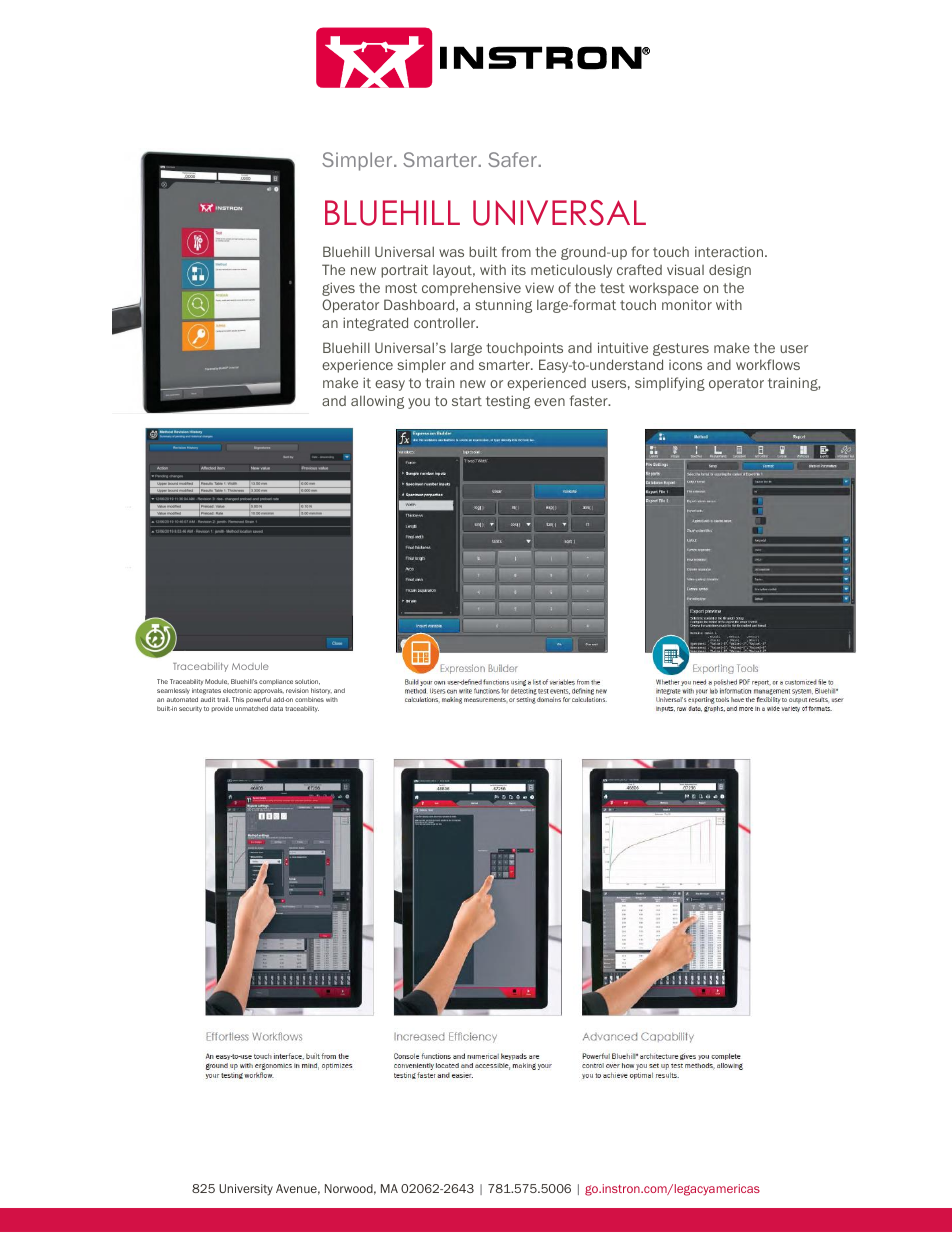  I want to click on faster, so click(589, 400).
